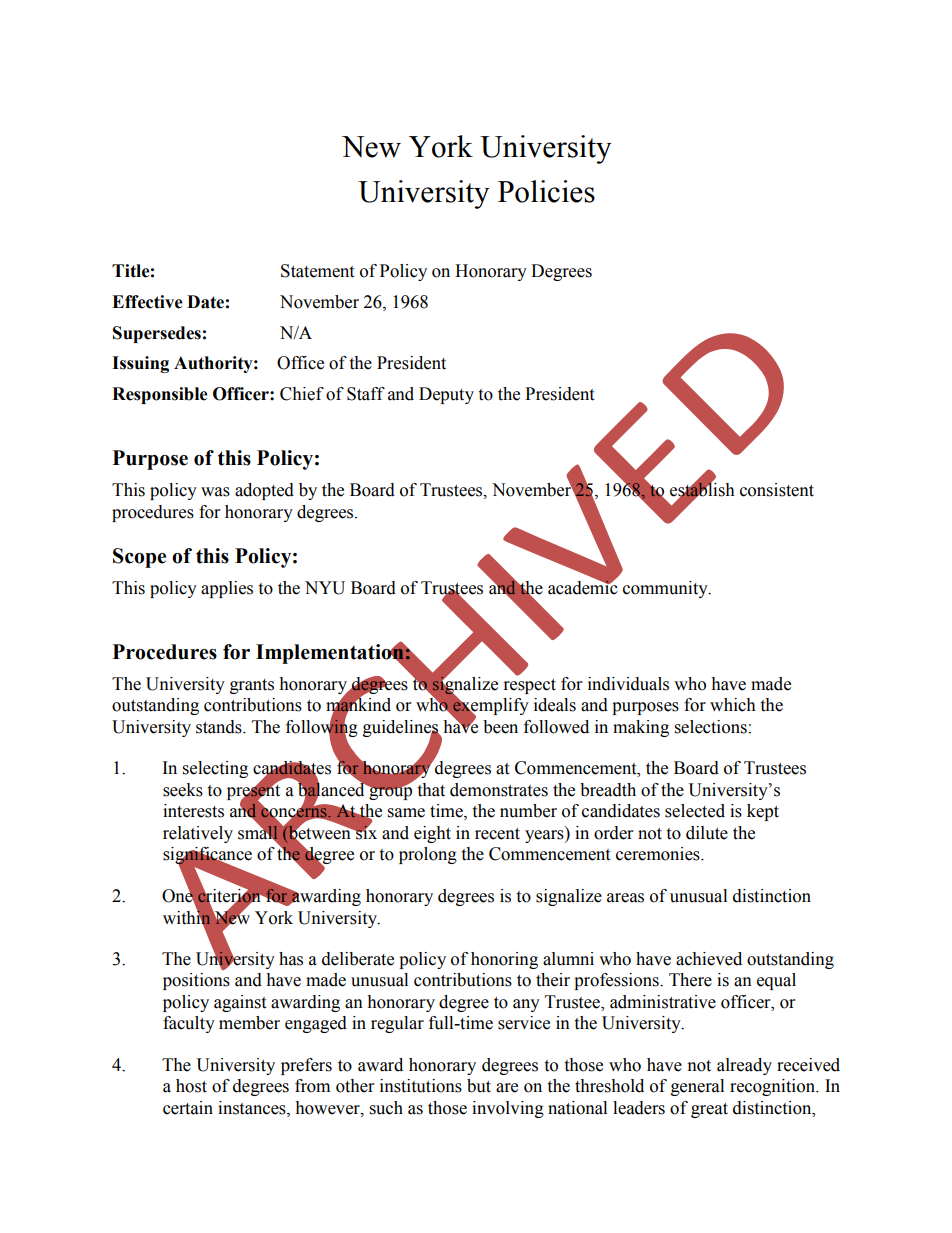  I want to click on host, so click(191, 1086).
